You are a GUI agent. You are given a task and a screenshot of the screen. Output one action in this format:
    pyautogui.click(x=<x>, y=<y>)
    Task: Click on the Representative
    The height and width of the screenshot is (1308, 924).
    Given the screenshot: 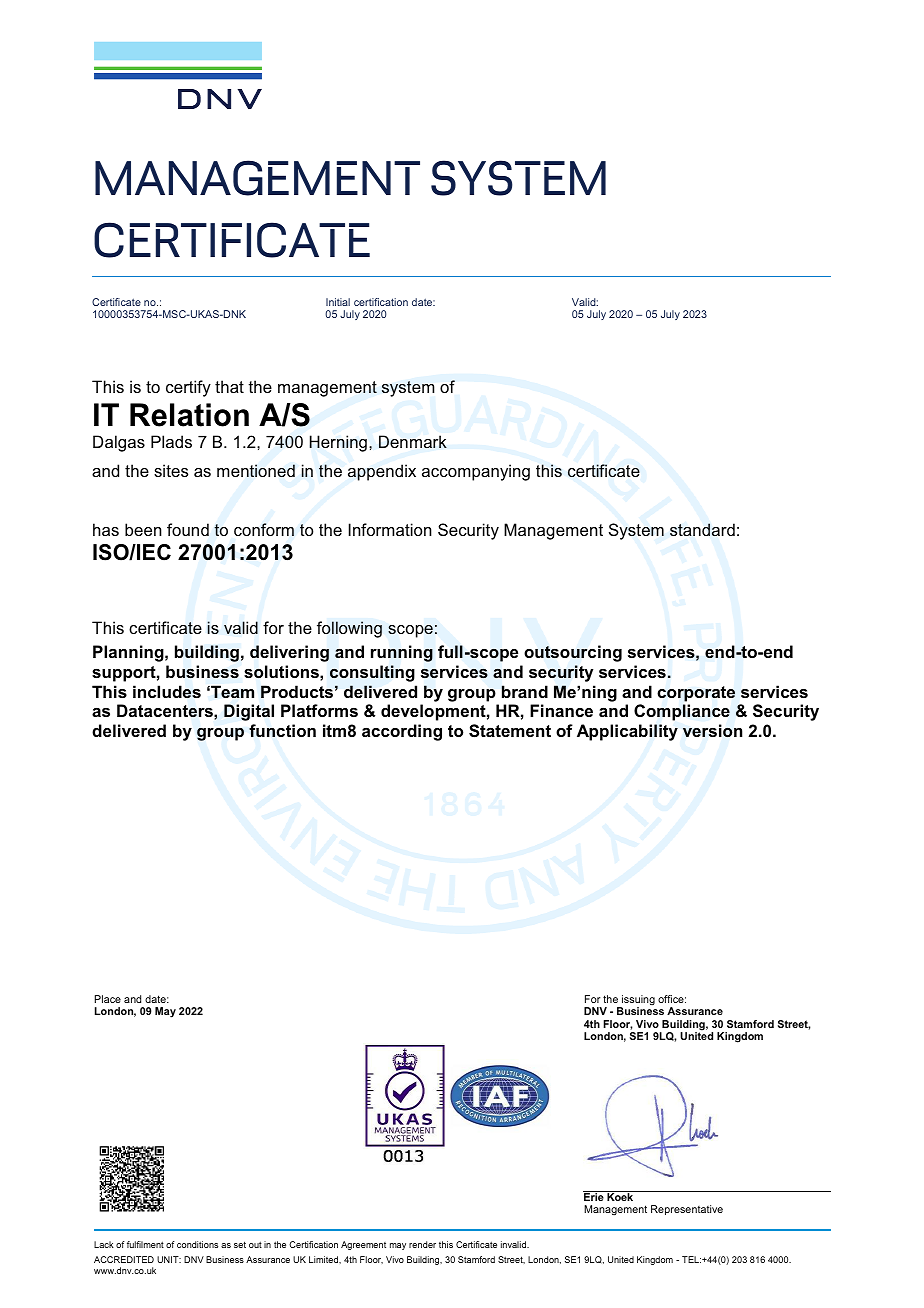 What is the action you would take?
    pyautogui.click(x=687, y=1210)
